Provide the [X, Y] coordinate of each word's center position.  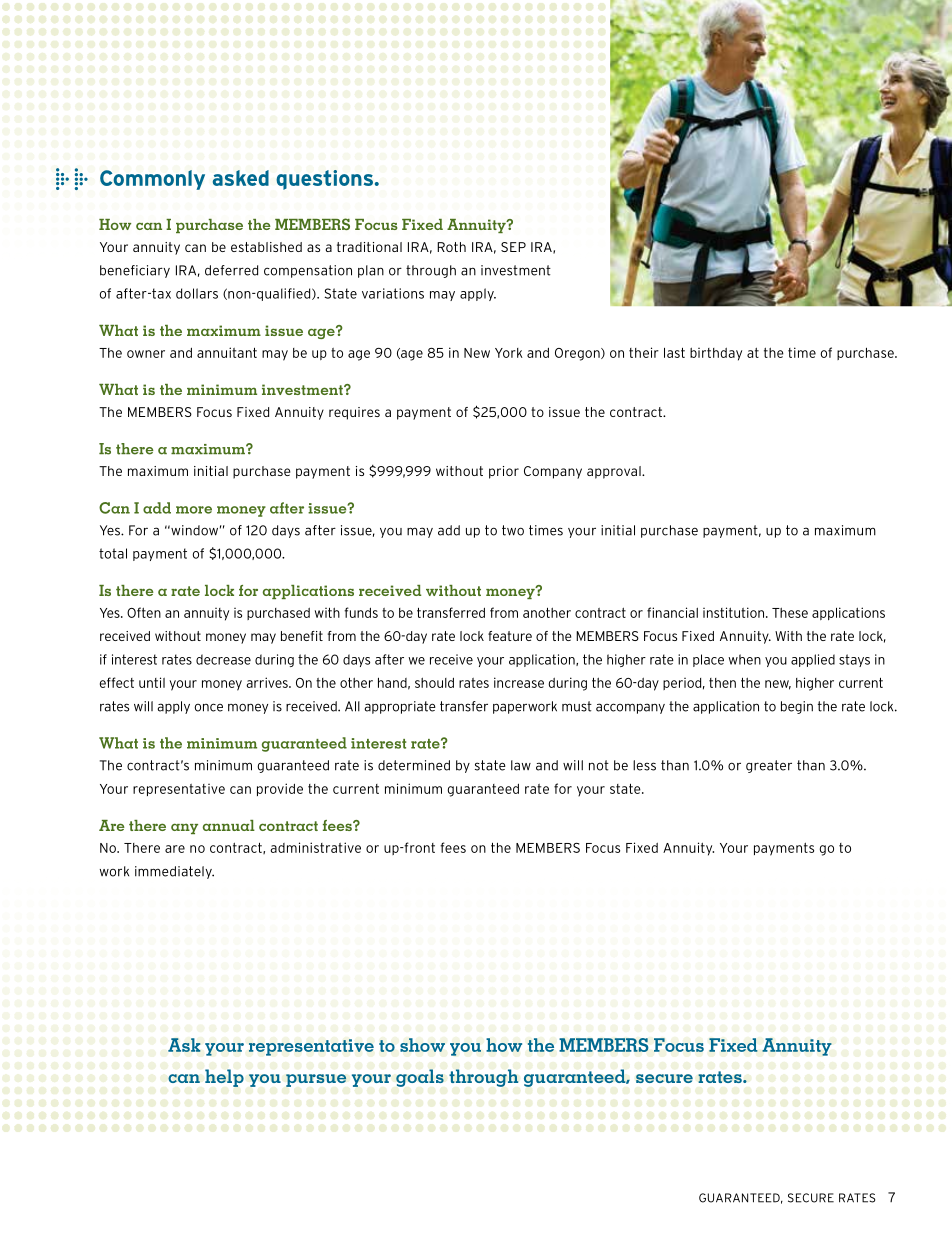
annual [229, 825]
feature [510, 636]
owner [146, 354]
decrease [223, 659]
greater [769, 766]
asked [241, 178]
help [224, 1078]
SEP [513, 247]
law [521, 765]
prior [504, 472]
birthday [716, 354]
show [422, 1045]
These [790, 612]
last [674, 352]
